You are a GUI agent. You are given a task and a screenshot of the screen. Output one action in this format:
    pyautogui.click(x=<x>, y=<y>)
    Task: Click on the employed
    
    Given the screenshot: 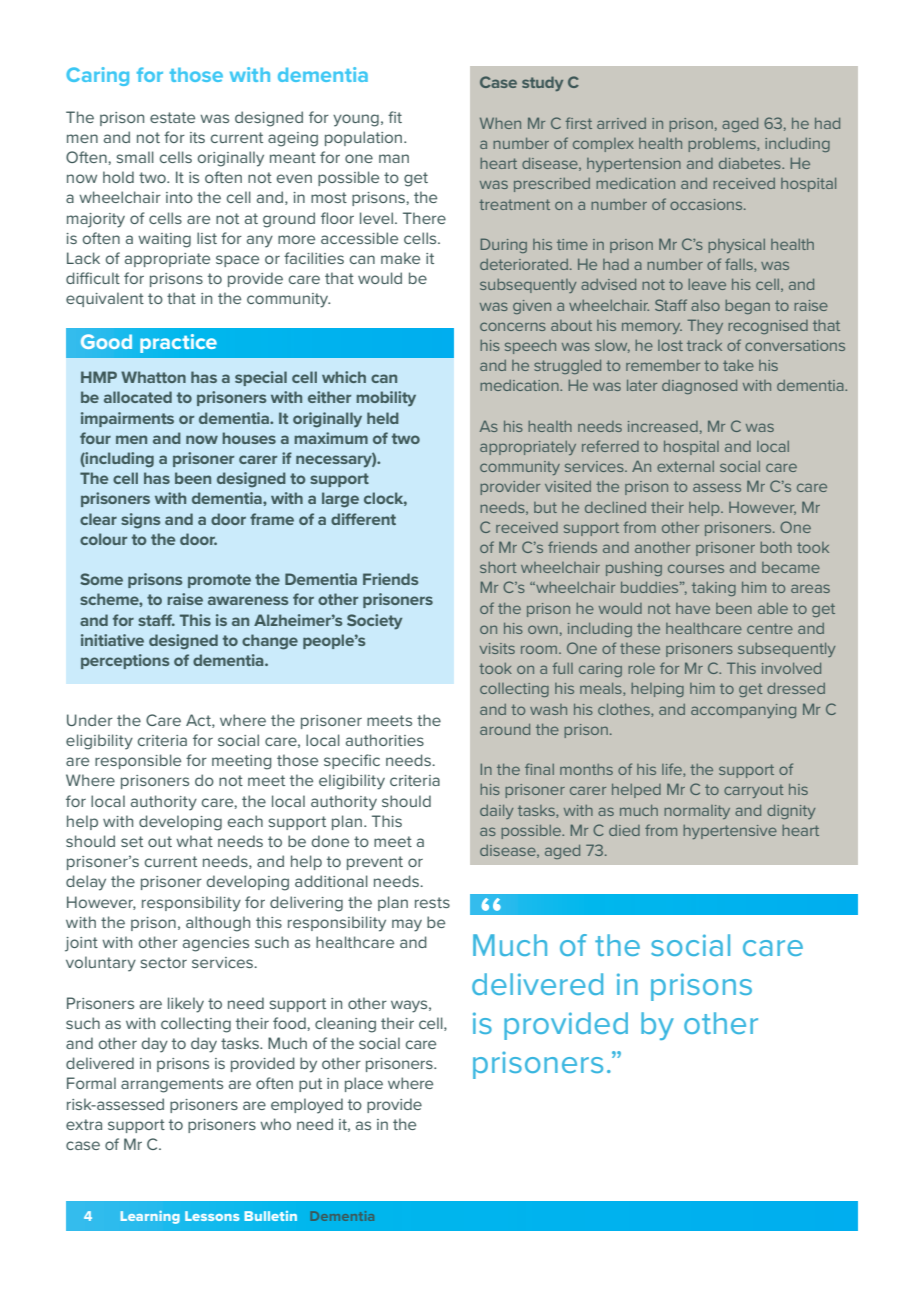 What is the action you would take?
    pyautogui.click(x=307, y=1106)
